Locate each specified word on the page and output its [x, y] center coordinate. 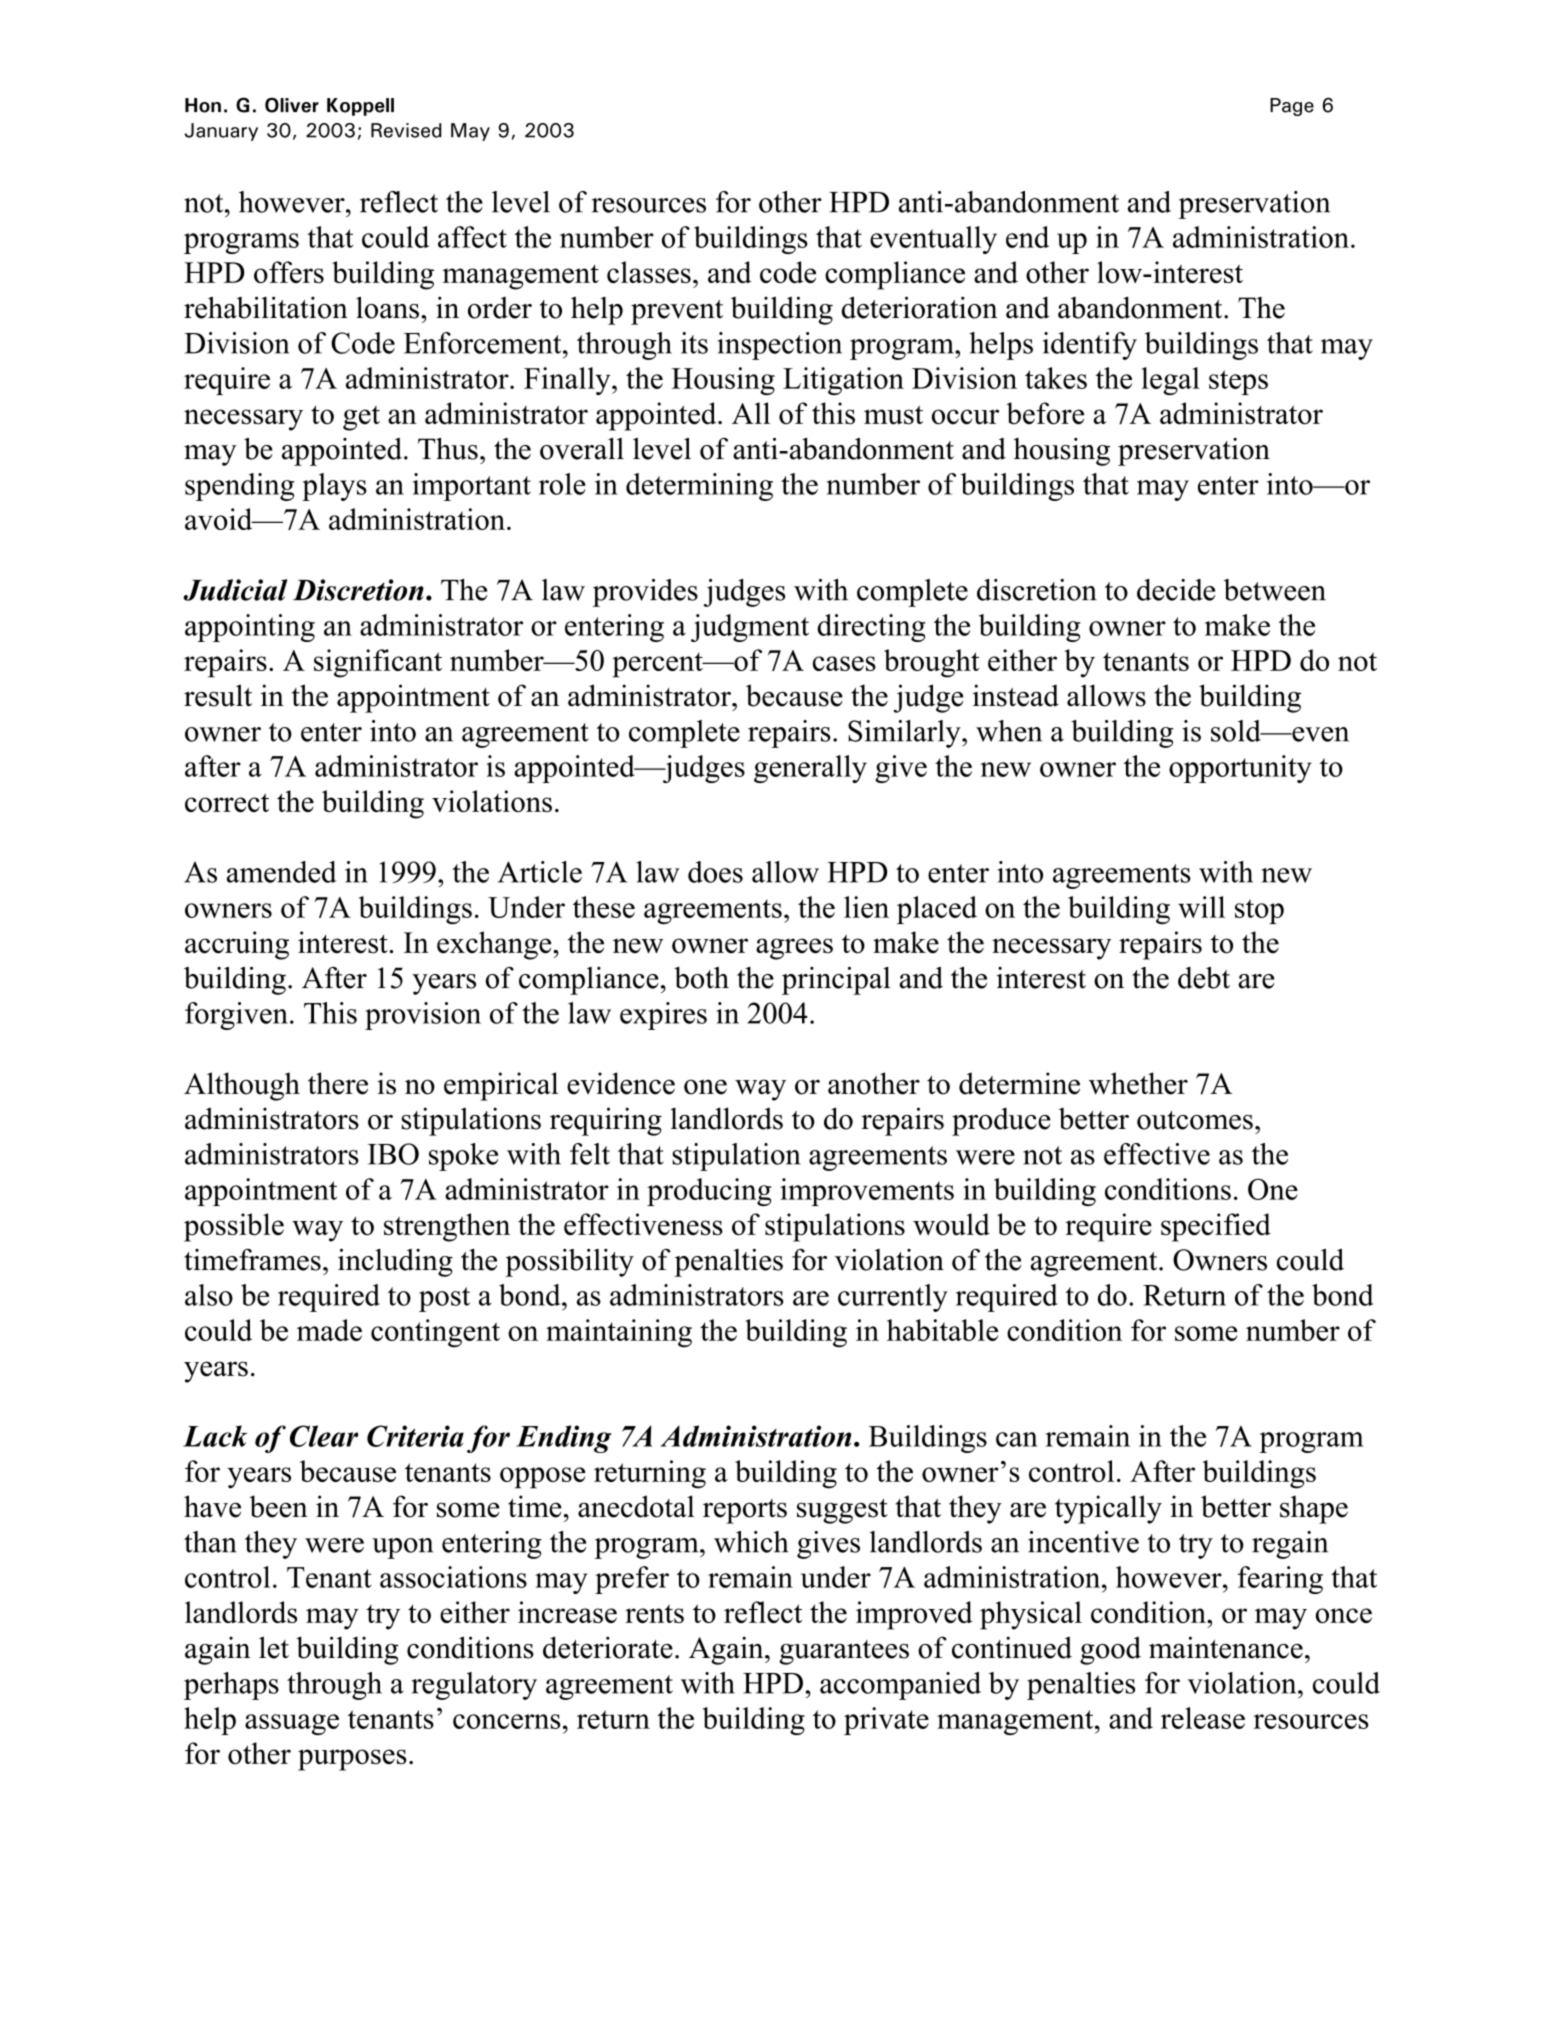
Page [1292, 107]
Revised [406, 130]
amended [281, 872]
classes [649, 272]
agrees [794, 949]
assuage [292, 1724]
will [1201, 907]
